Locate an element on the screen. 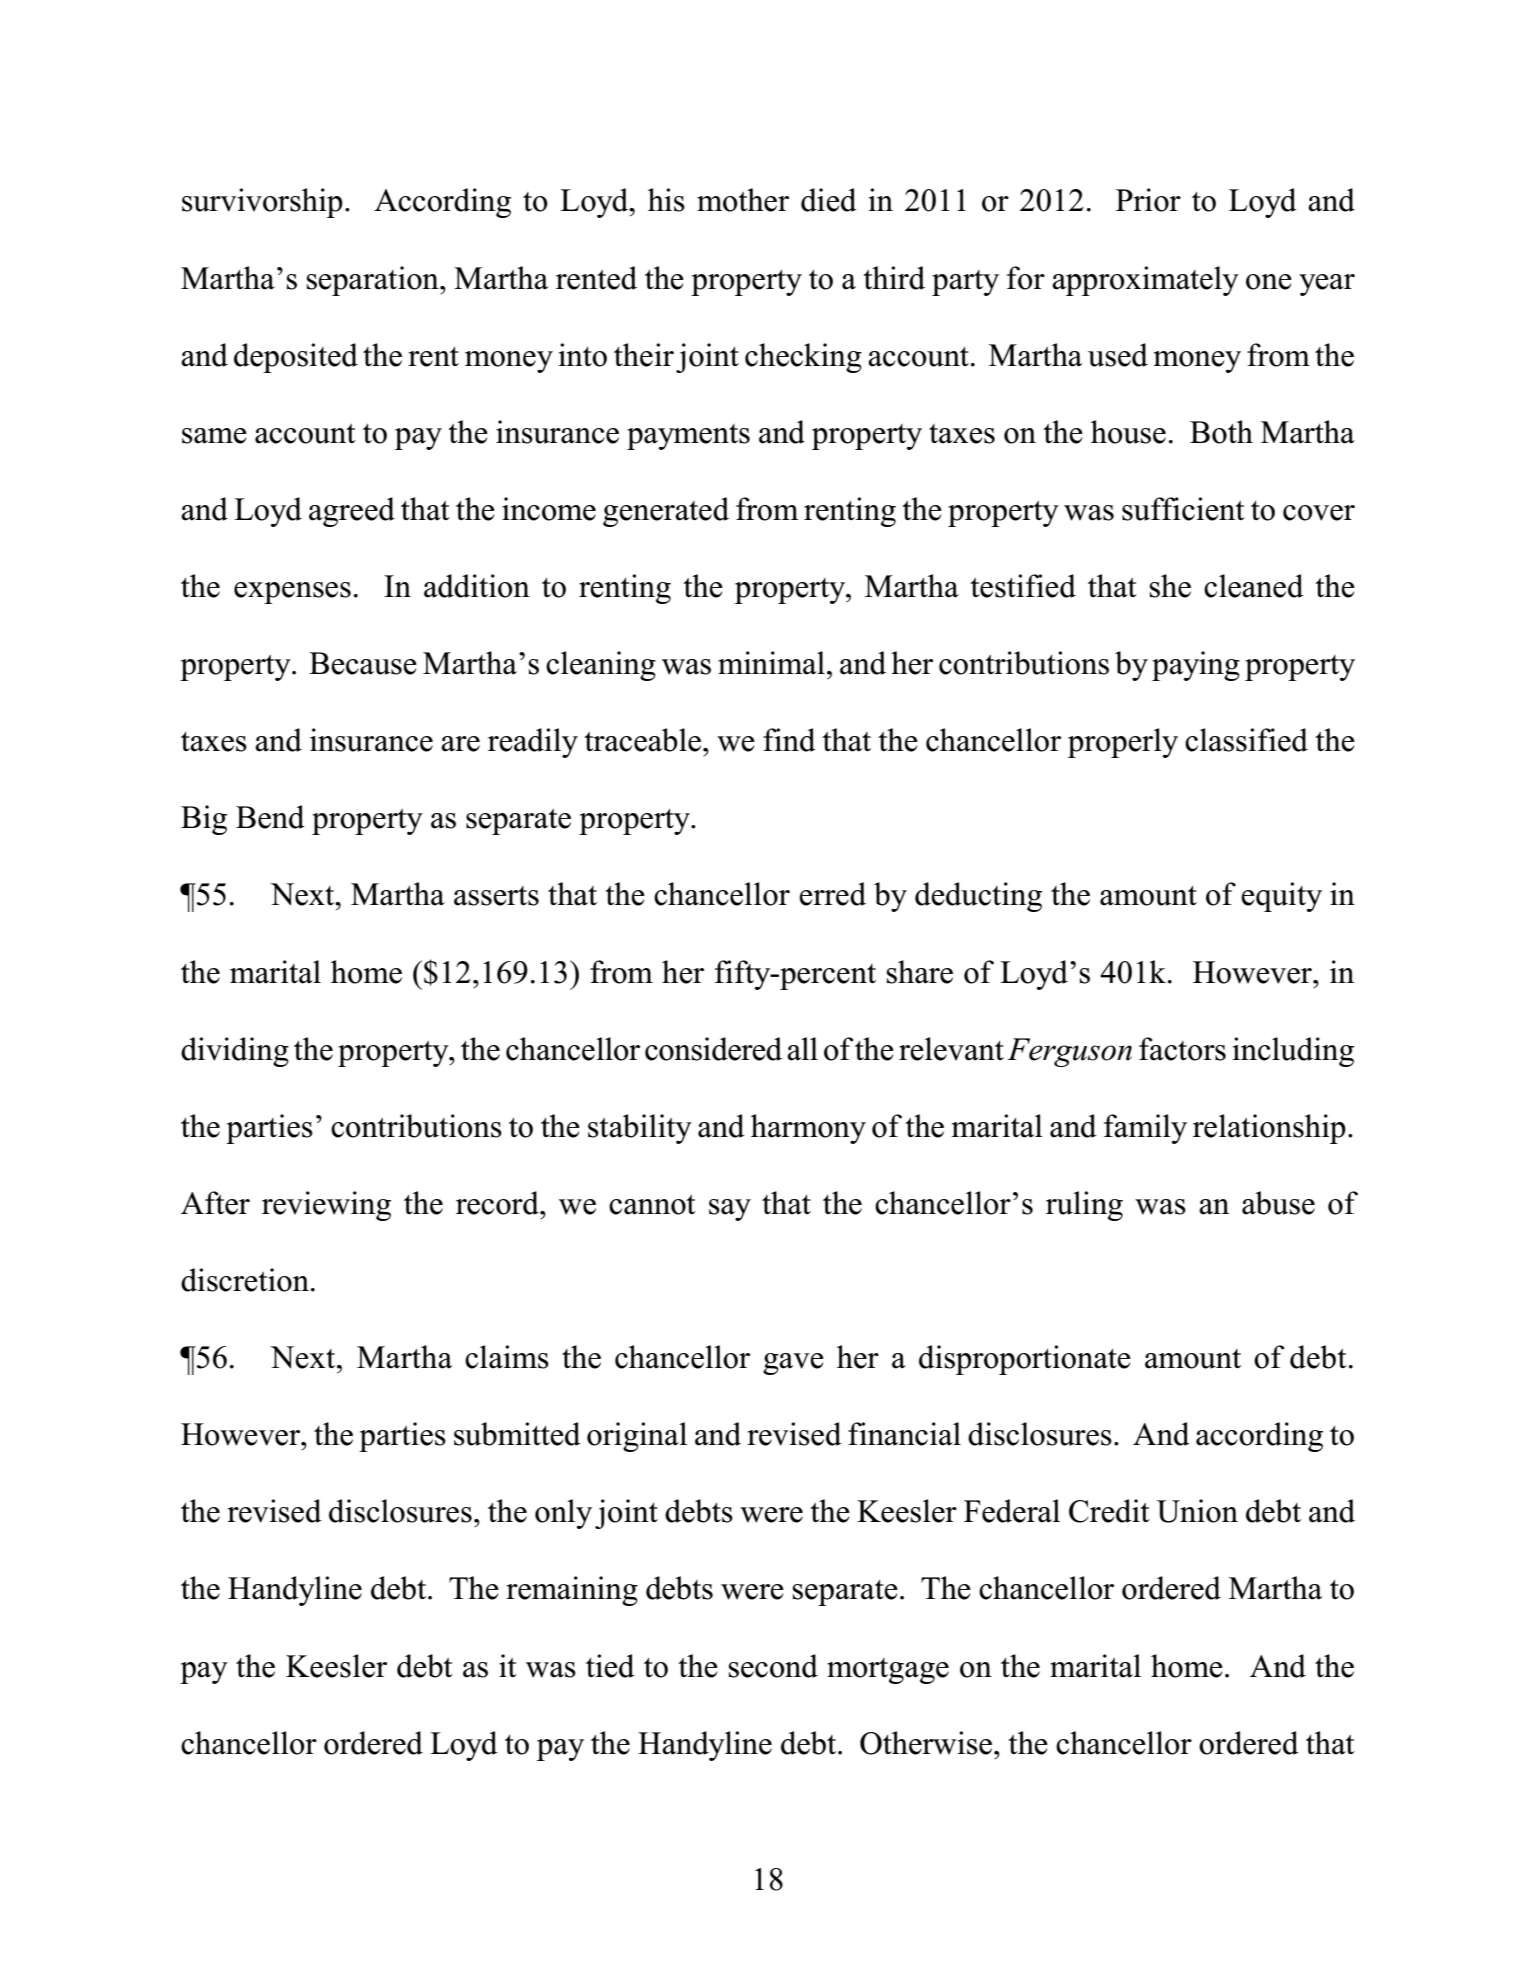 The image size is (1536, 1988). gave is located at coordinates (793, 1364).
